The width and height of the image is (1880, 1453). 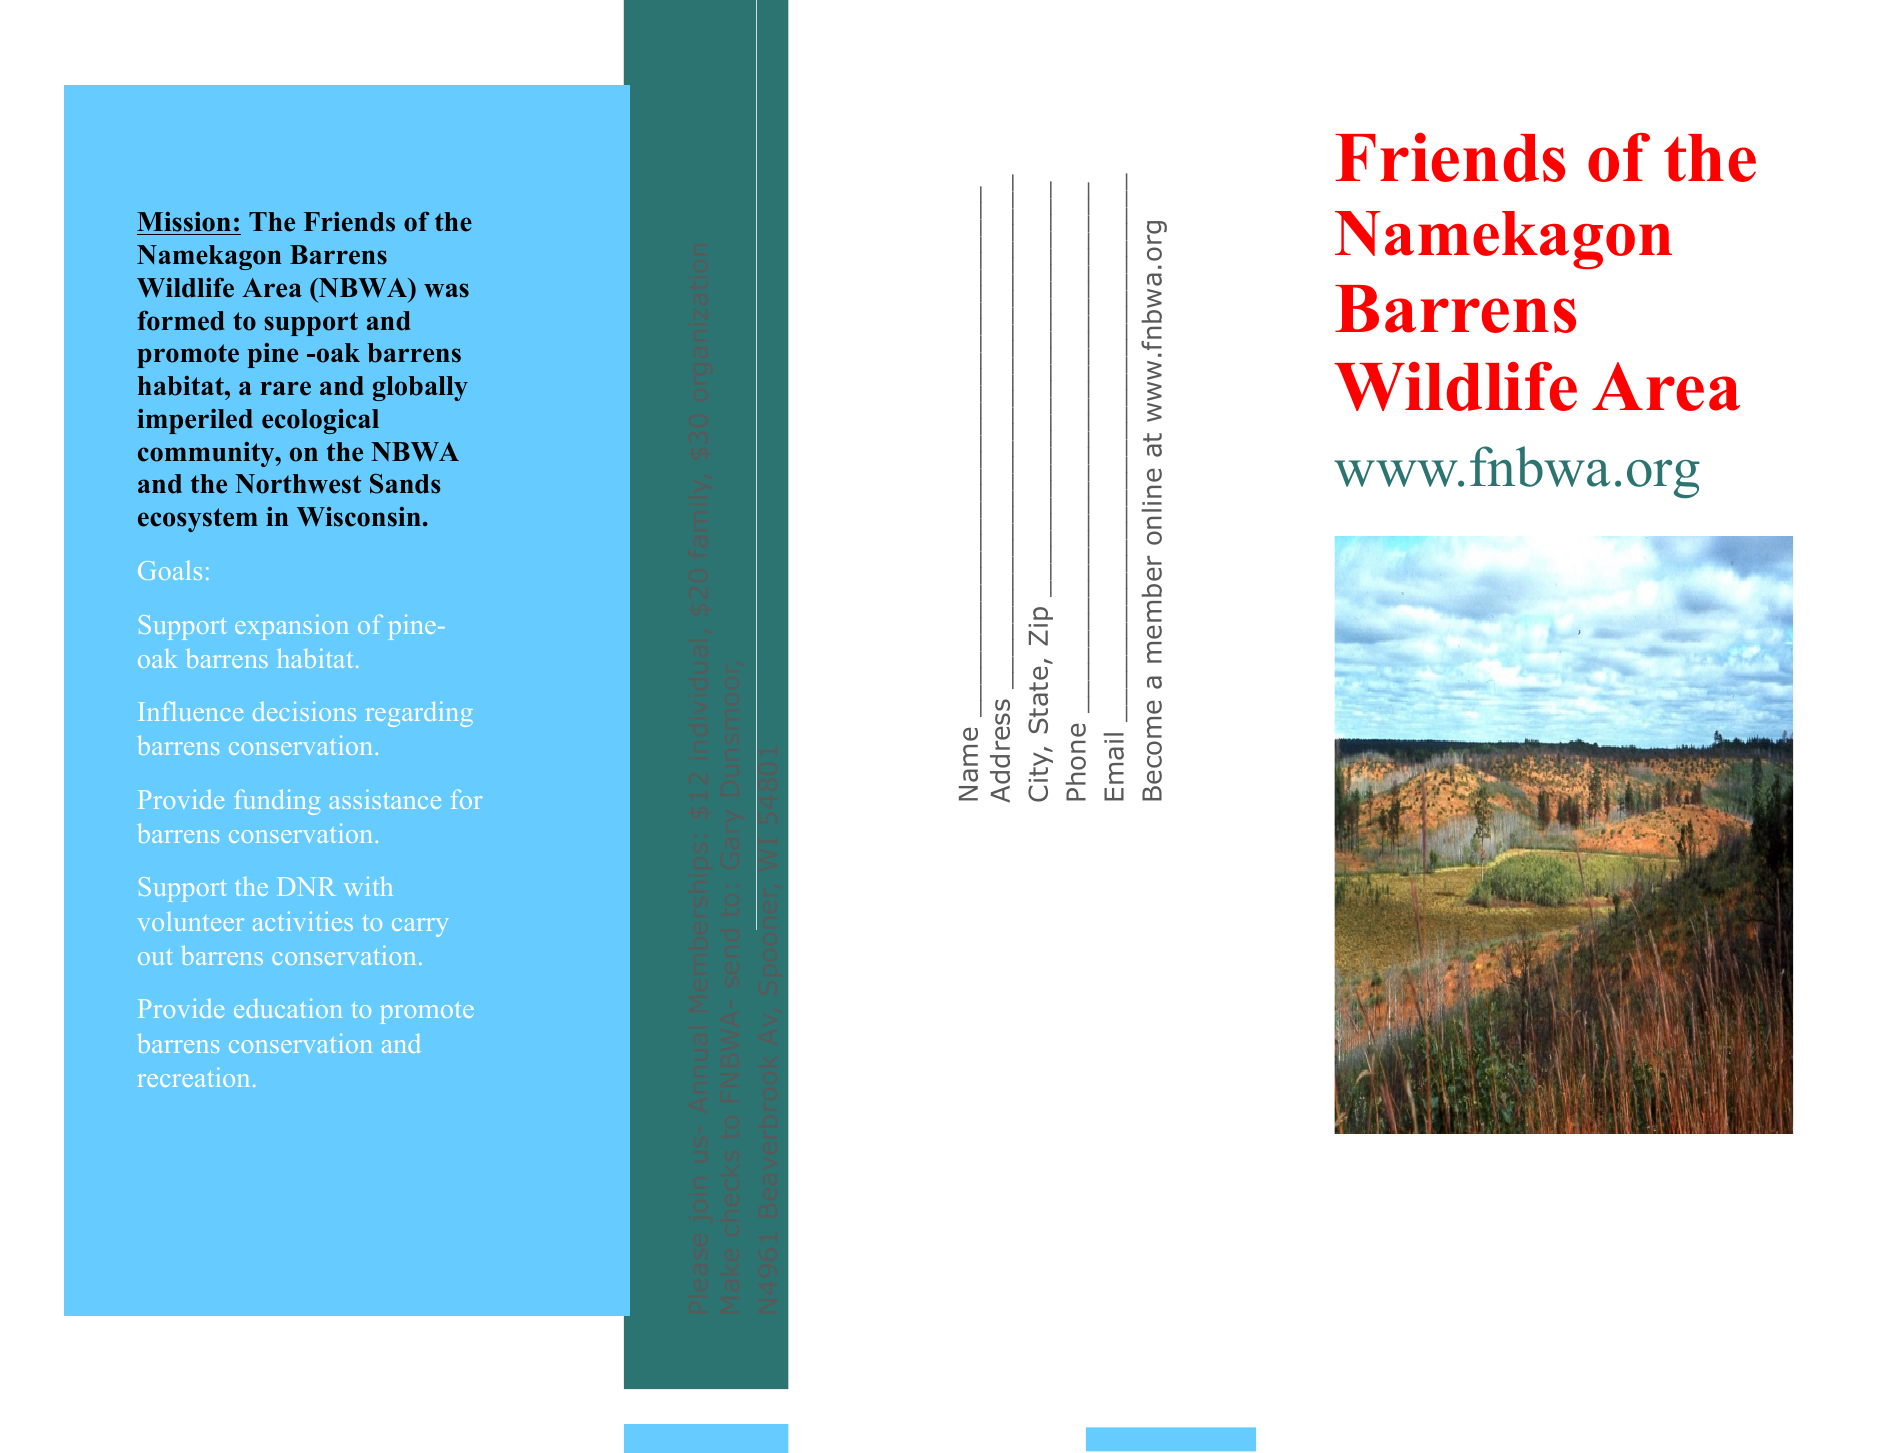 What do you see at coordinates (185, 223) in the image?
I see `Mission` at bounding box center [185, 223].
